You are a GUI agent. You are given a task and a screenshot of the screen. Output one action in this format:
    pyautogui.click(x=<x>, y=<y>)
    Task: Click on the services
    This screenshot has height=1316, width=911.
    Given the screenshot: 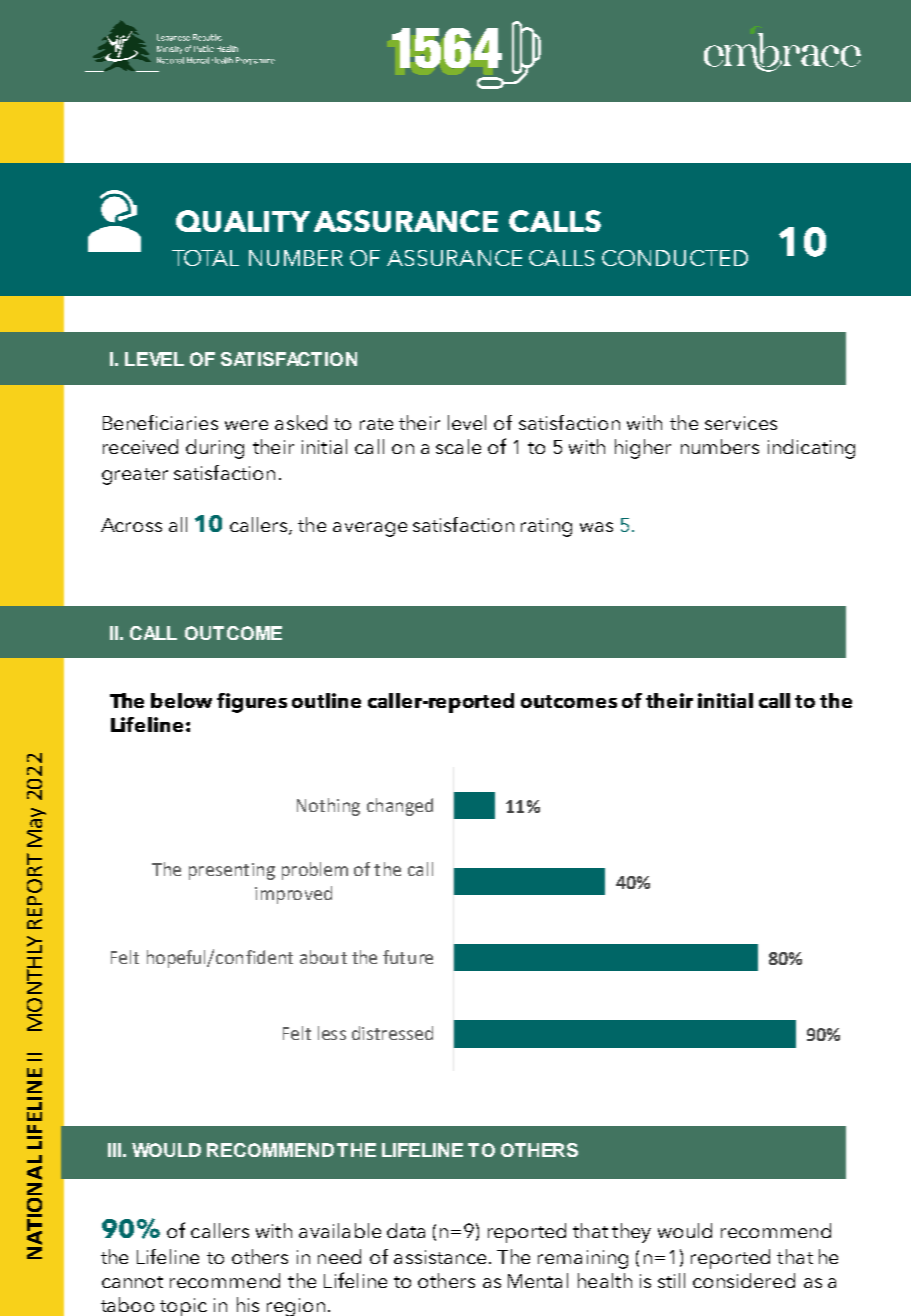 What is the action you would take?
    pyautogui.click(x=741, y=423)
